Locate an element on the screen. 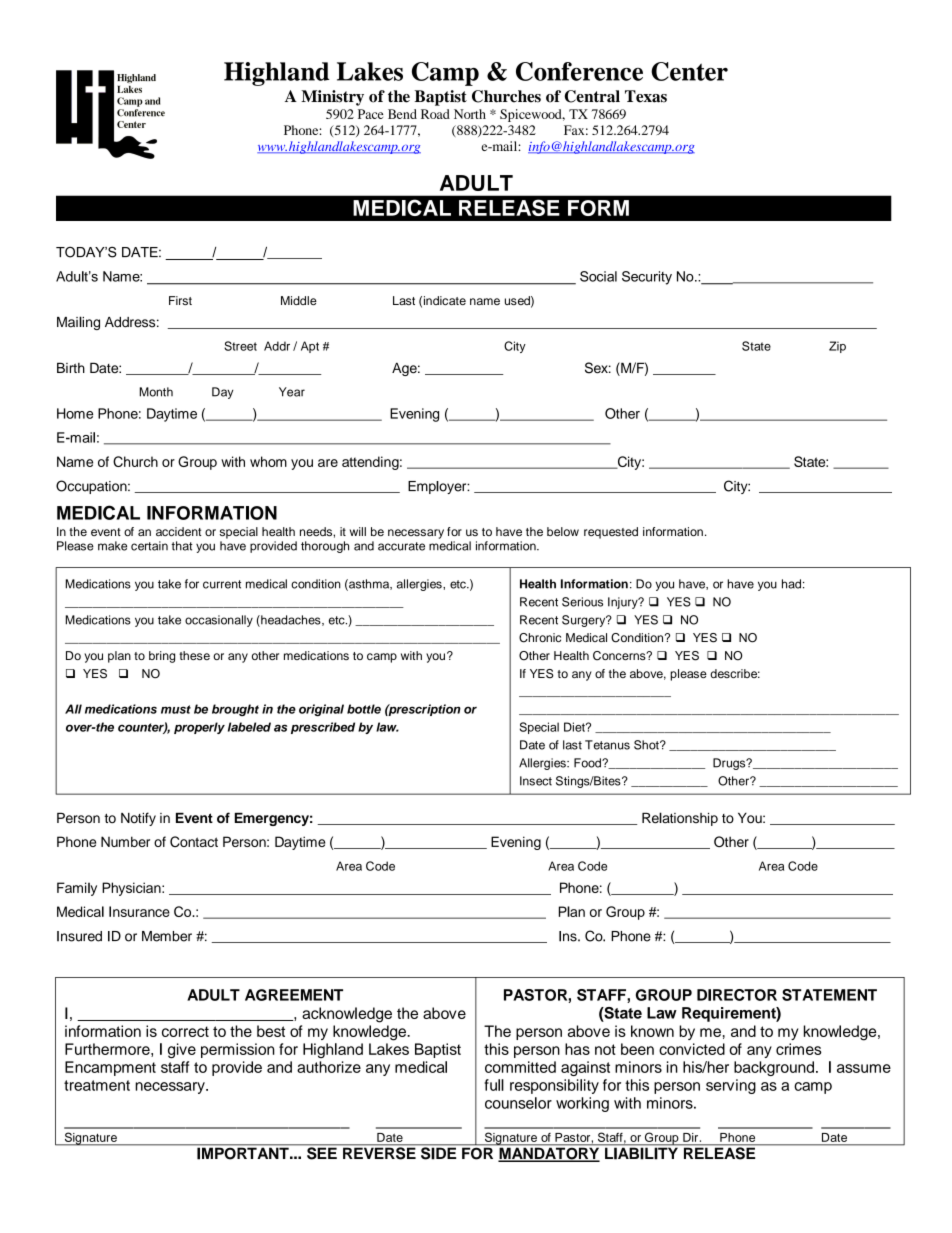  North is located at coordinates (470, 114).
